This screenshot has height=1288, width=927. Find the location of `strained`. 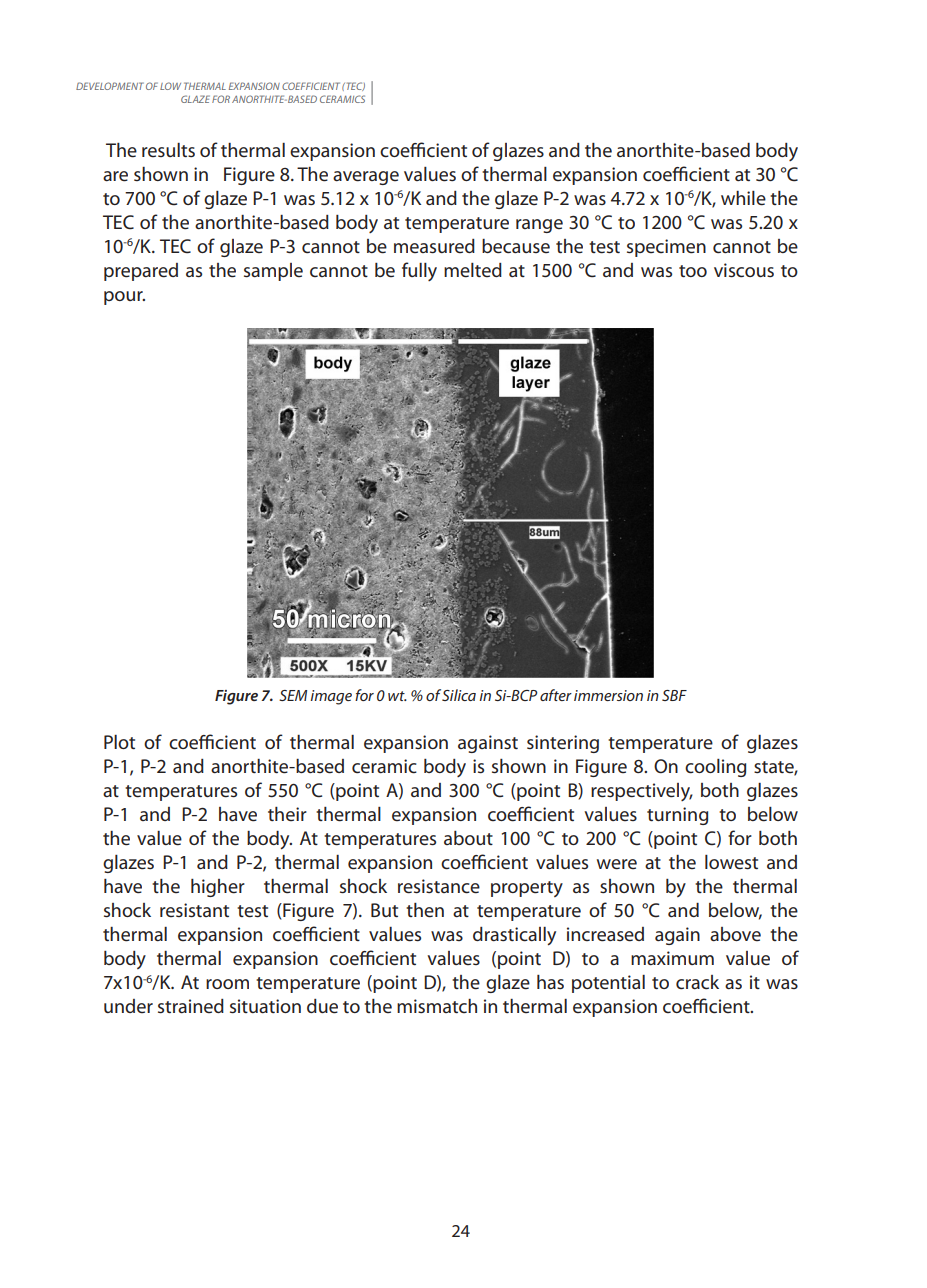

strained is located at coordinates (191, 1006).
